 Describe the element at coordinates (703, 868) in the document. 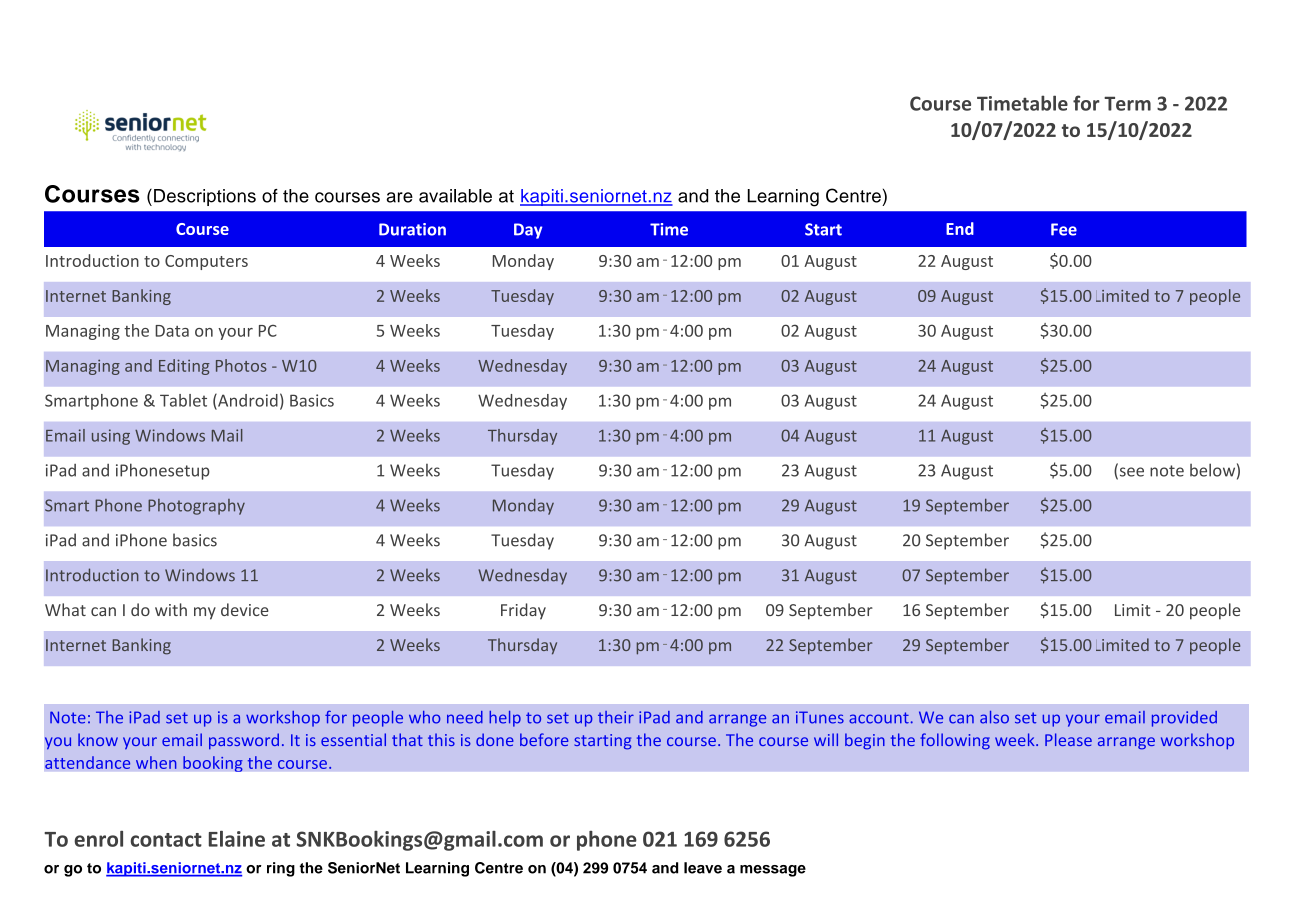

I see `leave` at that location.
